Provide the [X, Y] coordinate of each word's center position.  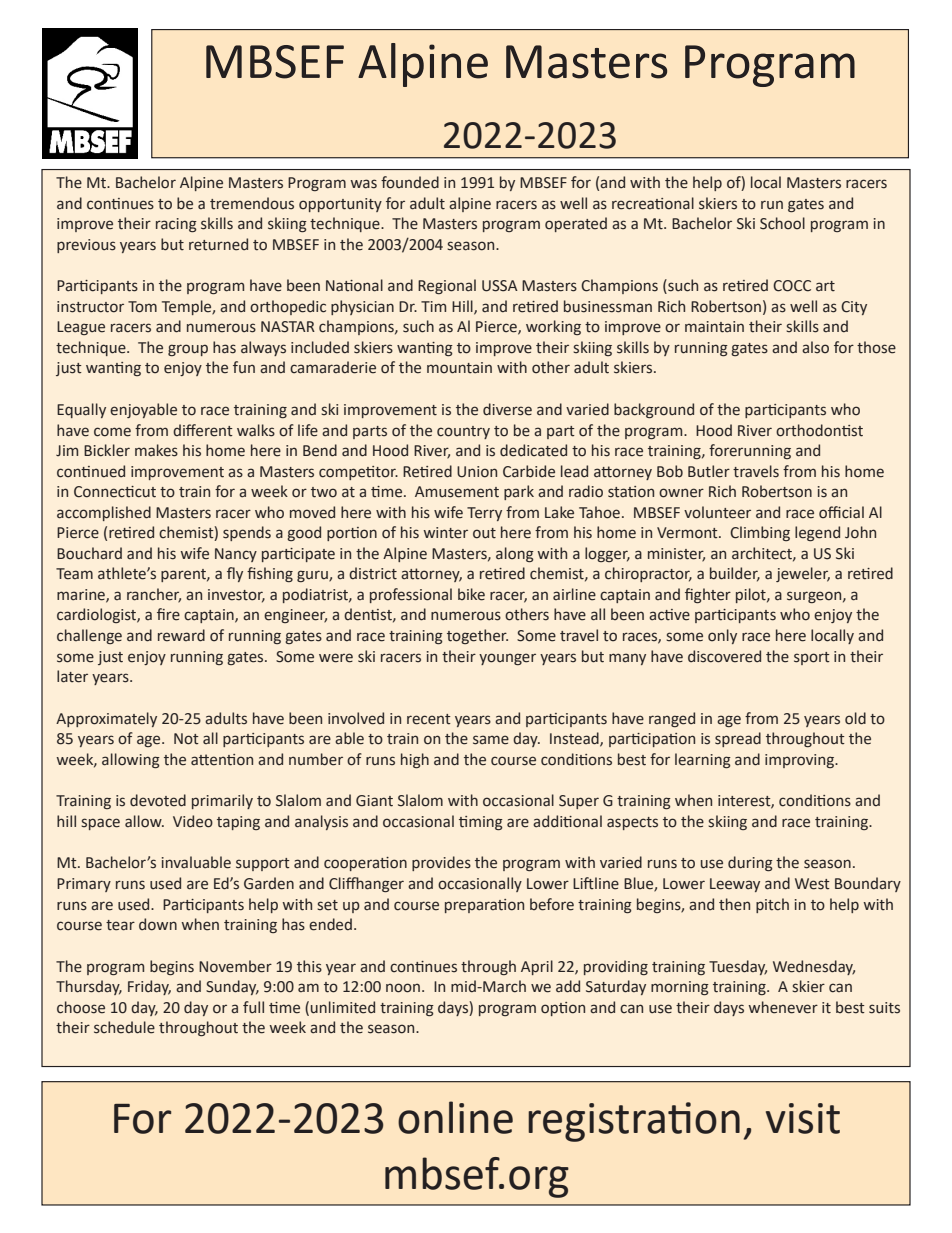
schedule [124, 1027]
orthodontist [819, 430]
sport [812, 658]
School [782, 223]
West [812, 884]
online [455, 1117]
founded [410, 182]
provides [441, 863]
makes [156, 450]
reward [181, 635]
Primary [84, 885]
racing [176, 225]
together [477, 636]
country [463, 432]
